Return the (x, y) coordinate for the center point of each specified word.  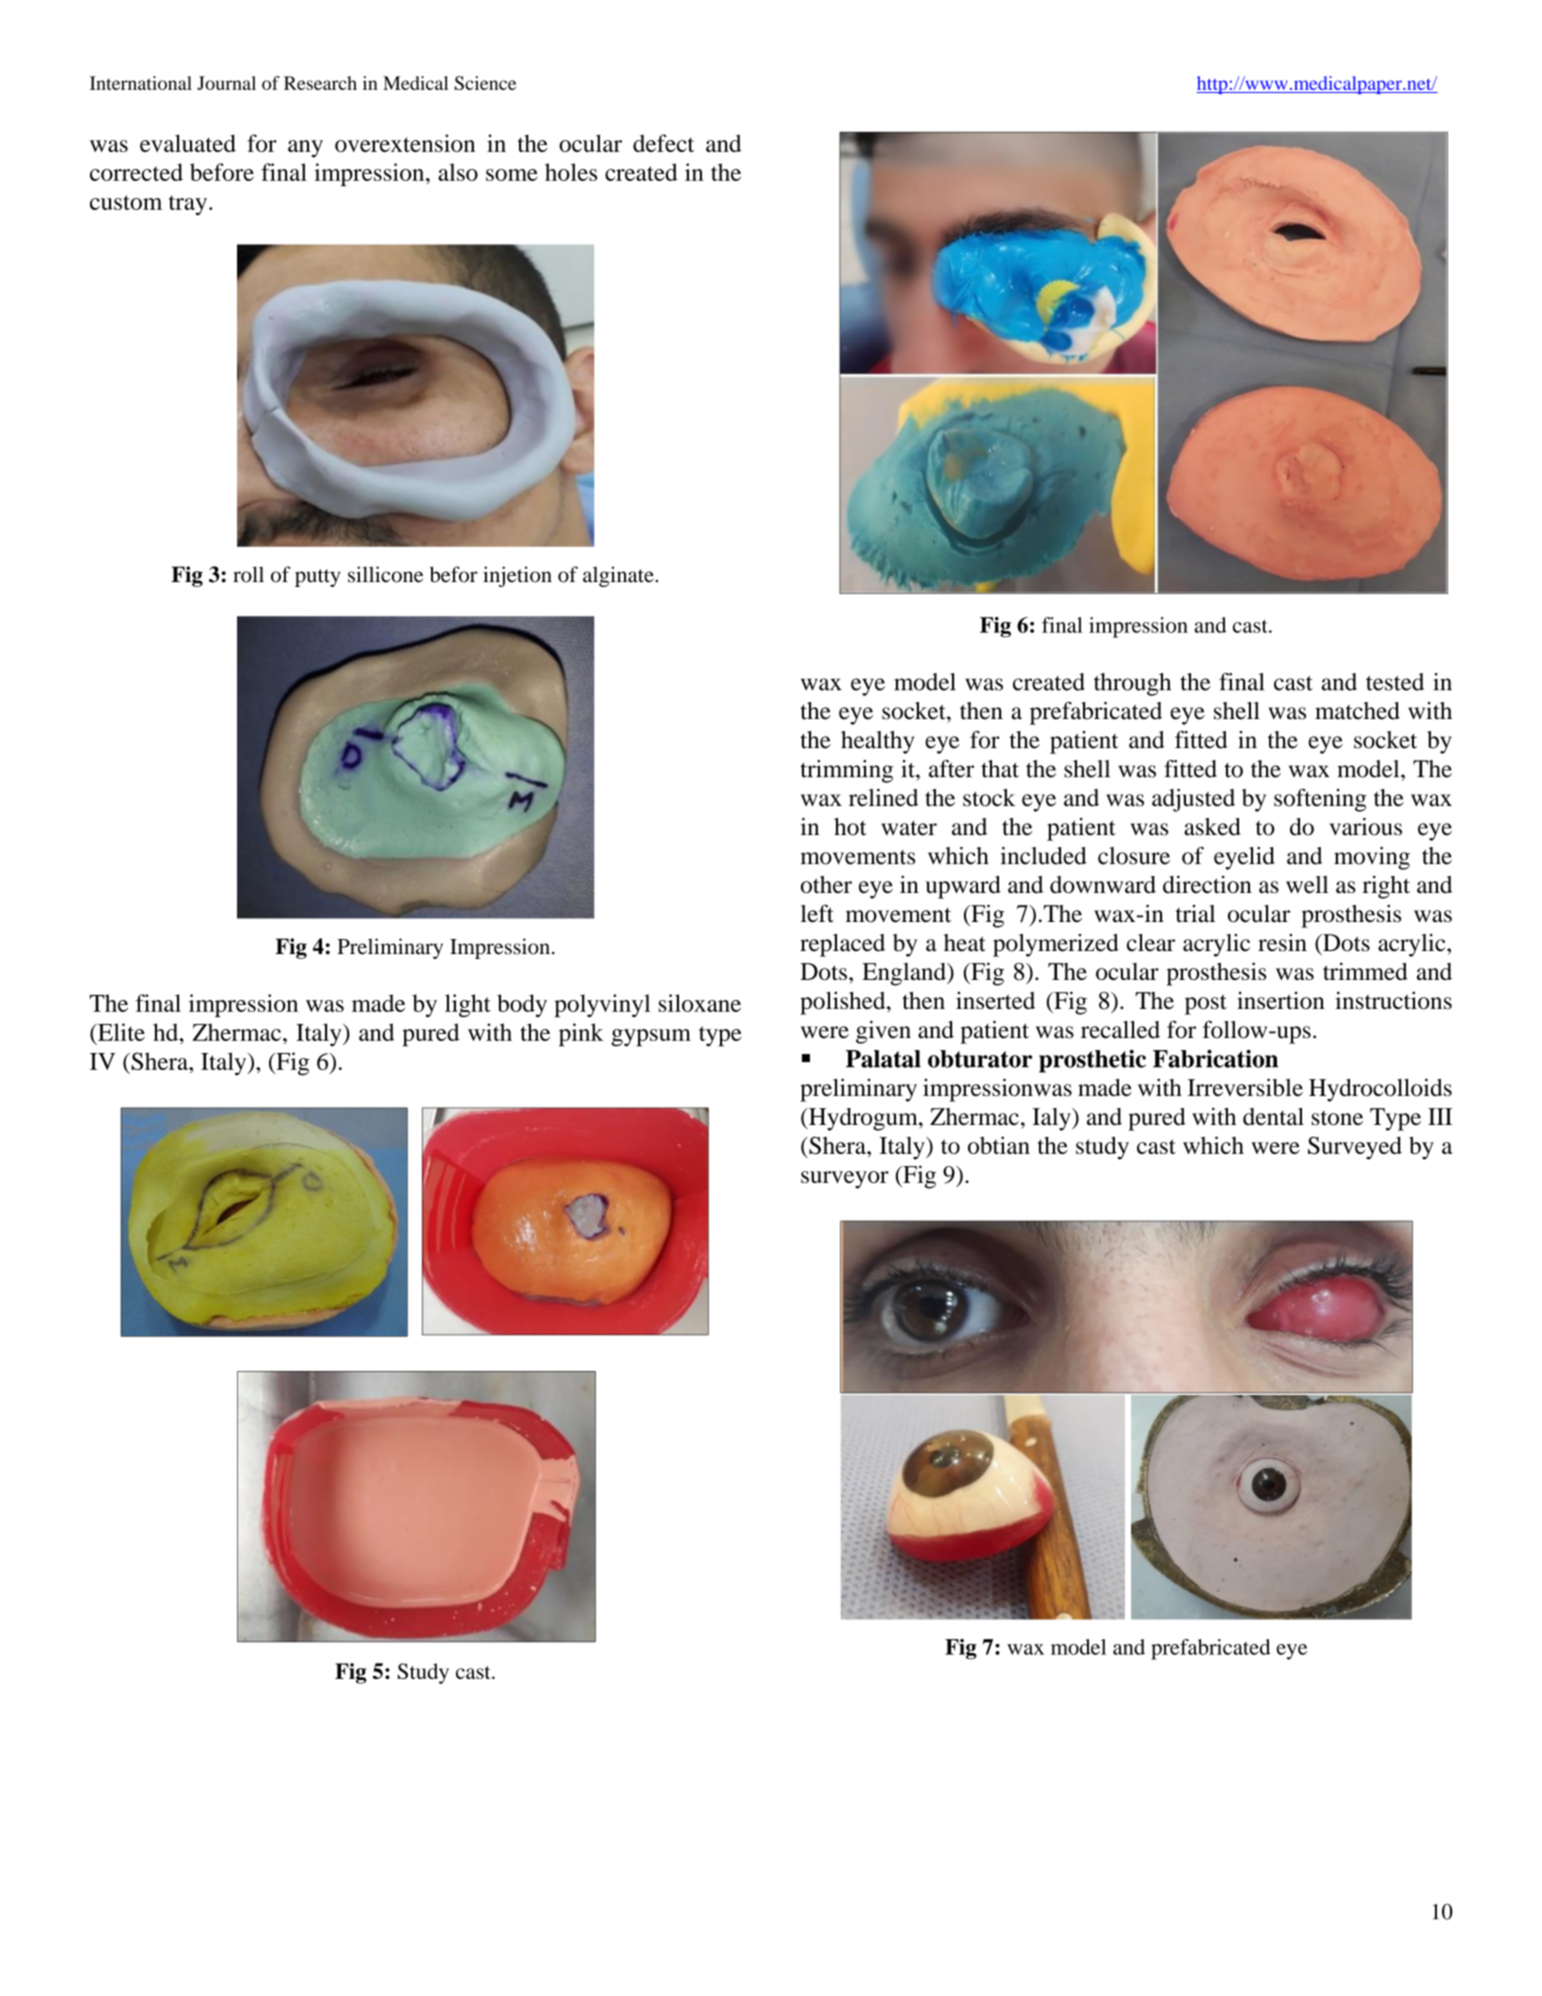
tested (1395, 682)
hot (850, 827)
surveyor (845, 1180)
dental (1273, 1117)
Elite (120, 1032)
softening (1320, 800)
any (305, 149)
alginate (619, 576)
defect (663, 143)
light (468, 1005)
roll (248, 574)
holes (571, 172)
